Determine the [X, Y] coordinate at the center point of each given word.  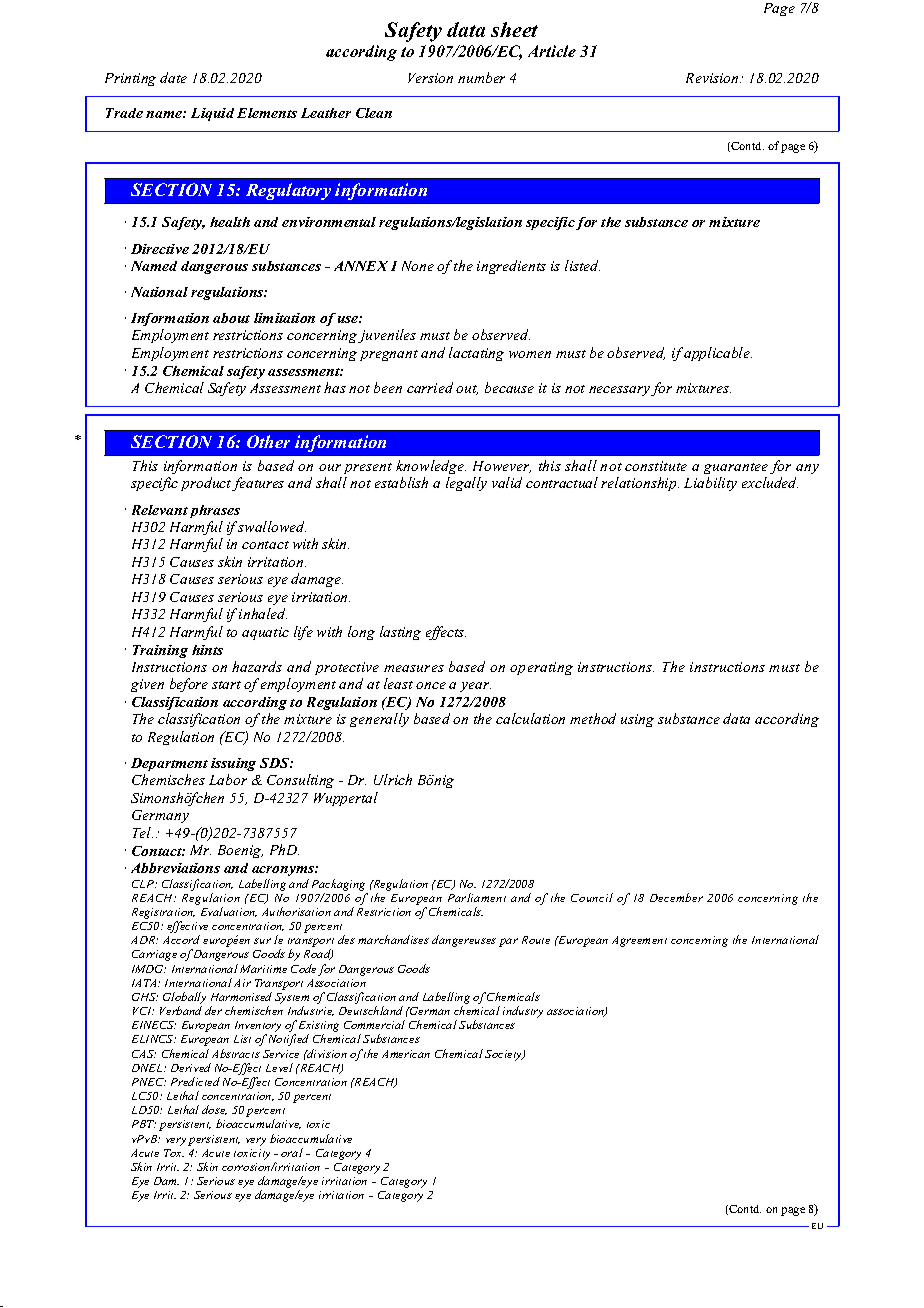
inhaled [263, 613]
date [173, 77]
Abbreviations [175, 868]
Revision [713, 78]
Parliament [477, 897]
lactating [476, 354]
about [231, 318]
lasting [400, 633]
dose [214, 1110]
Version [430, 78]
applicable [718, 354]
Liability [710, 484]
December [676, 897]
